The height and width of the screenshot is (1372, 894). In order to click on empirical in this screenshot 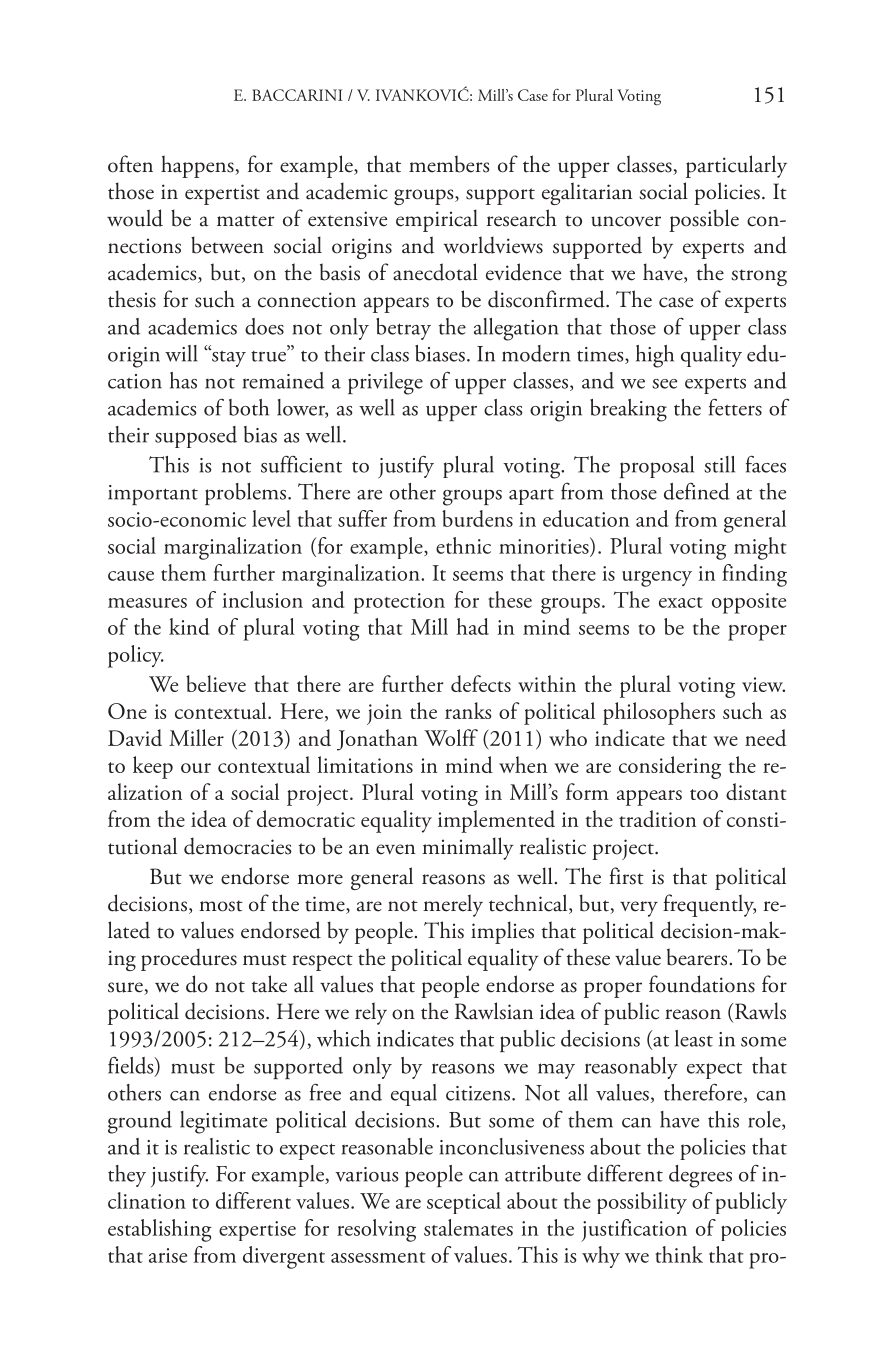, I will do `click(437, 220)`.
